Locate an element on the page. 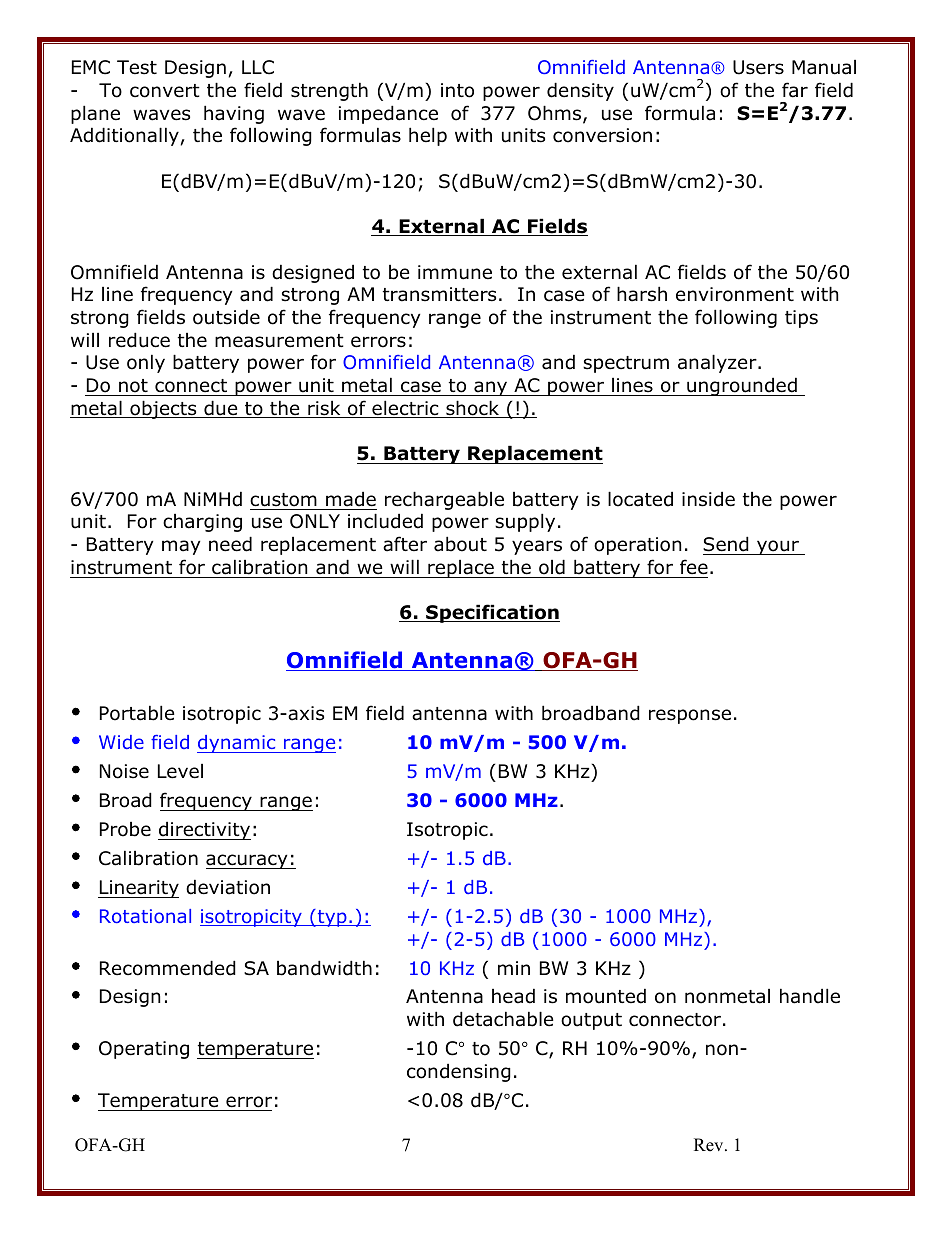 The height and width of the image is (1233, 952). convert is located at coordinates (165, 91).
